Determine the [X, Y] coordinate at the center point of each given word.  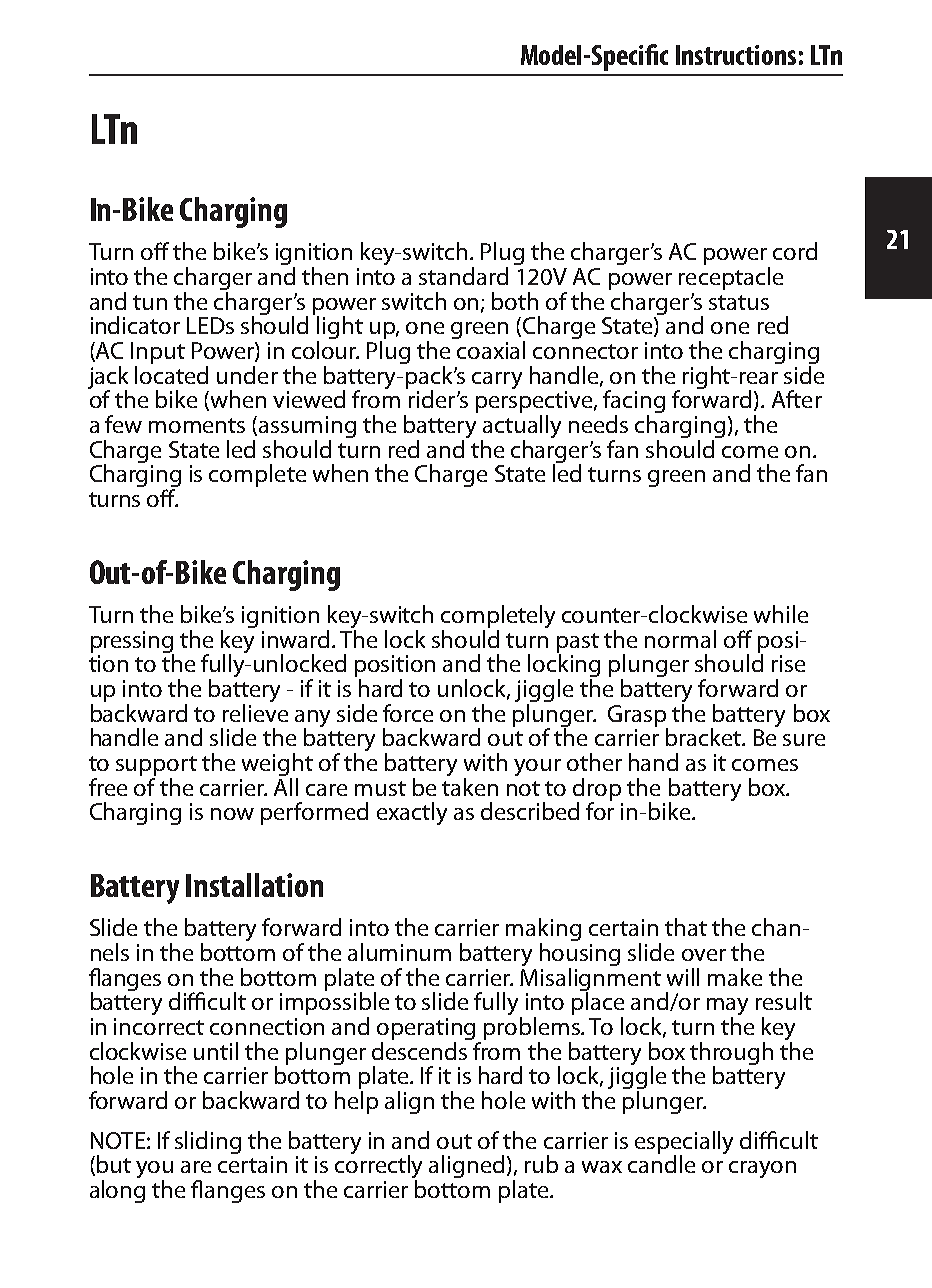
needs [598, 424]
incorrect [159, 1026]
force [408, 713]
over [704, 955]
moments [197, 425]
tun [150, 302]
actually [521, 428]
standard [463, 276]
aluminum [399, 952]
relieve [255, 713]
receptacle [731, 278]
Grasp [638, 717]
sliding [208, 1142]
